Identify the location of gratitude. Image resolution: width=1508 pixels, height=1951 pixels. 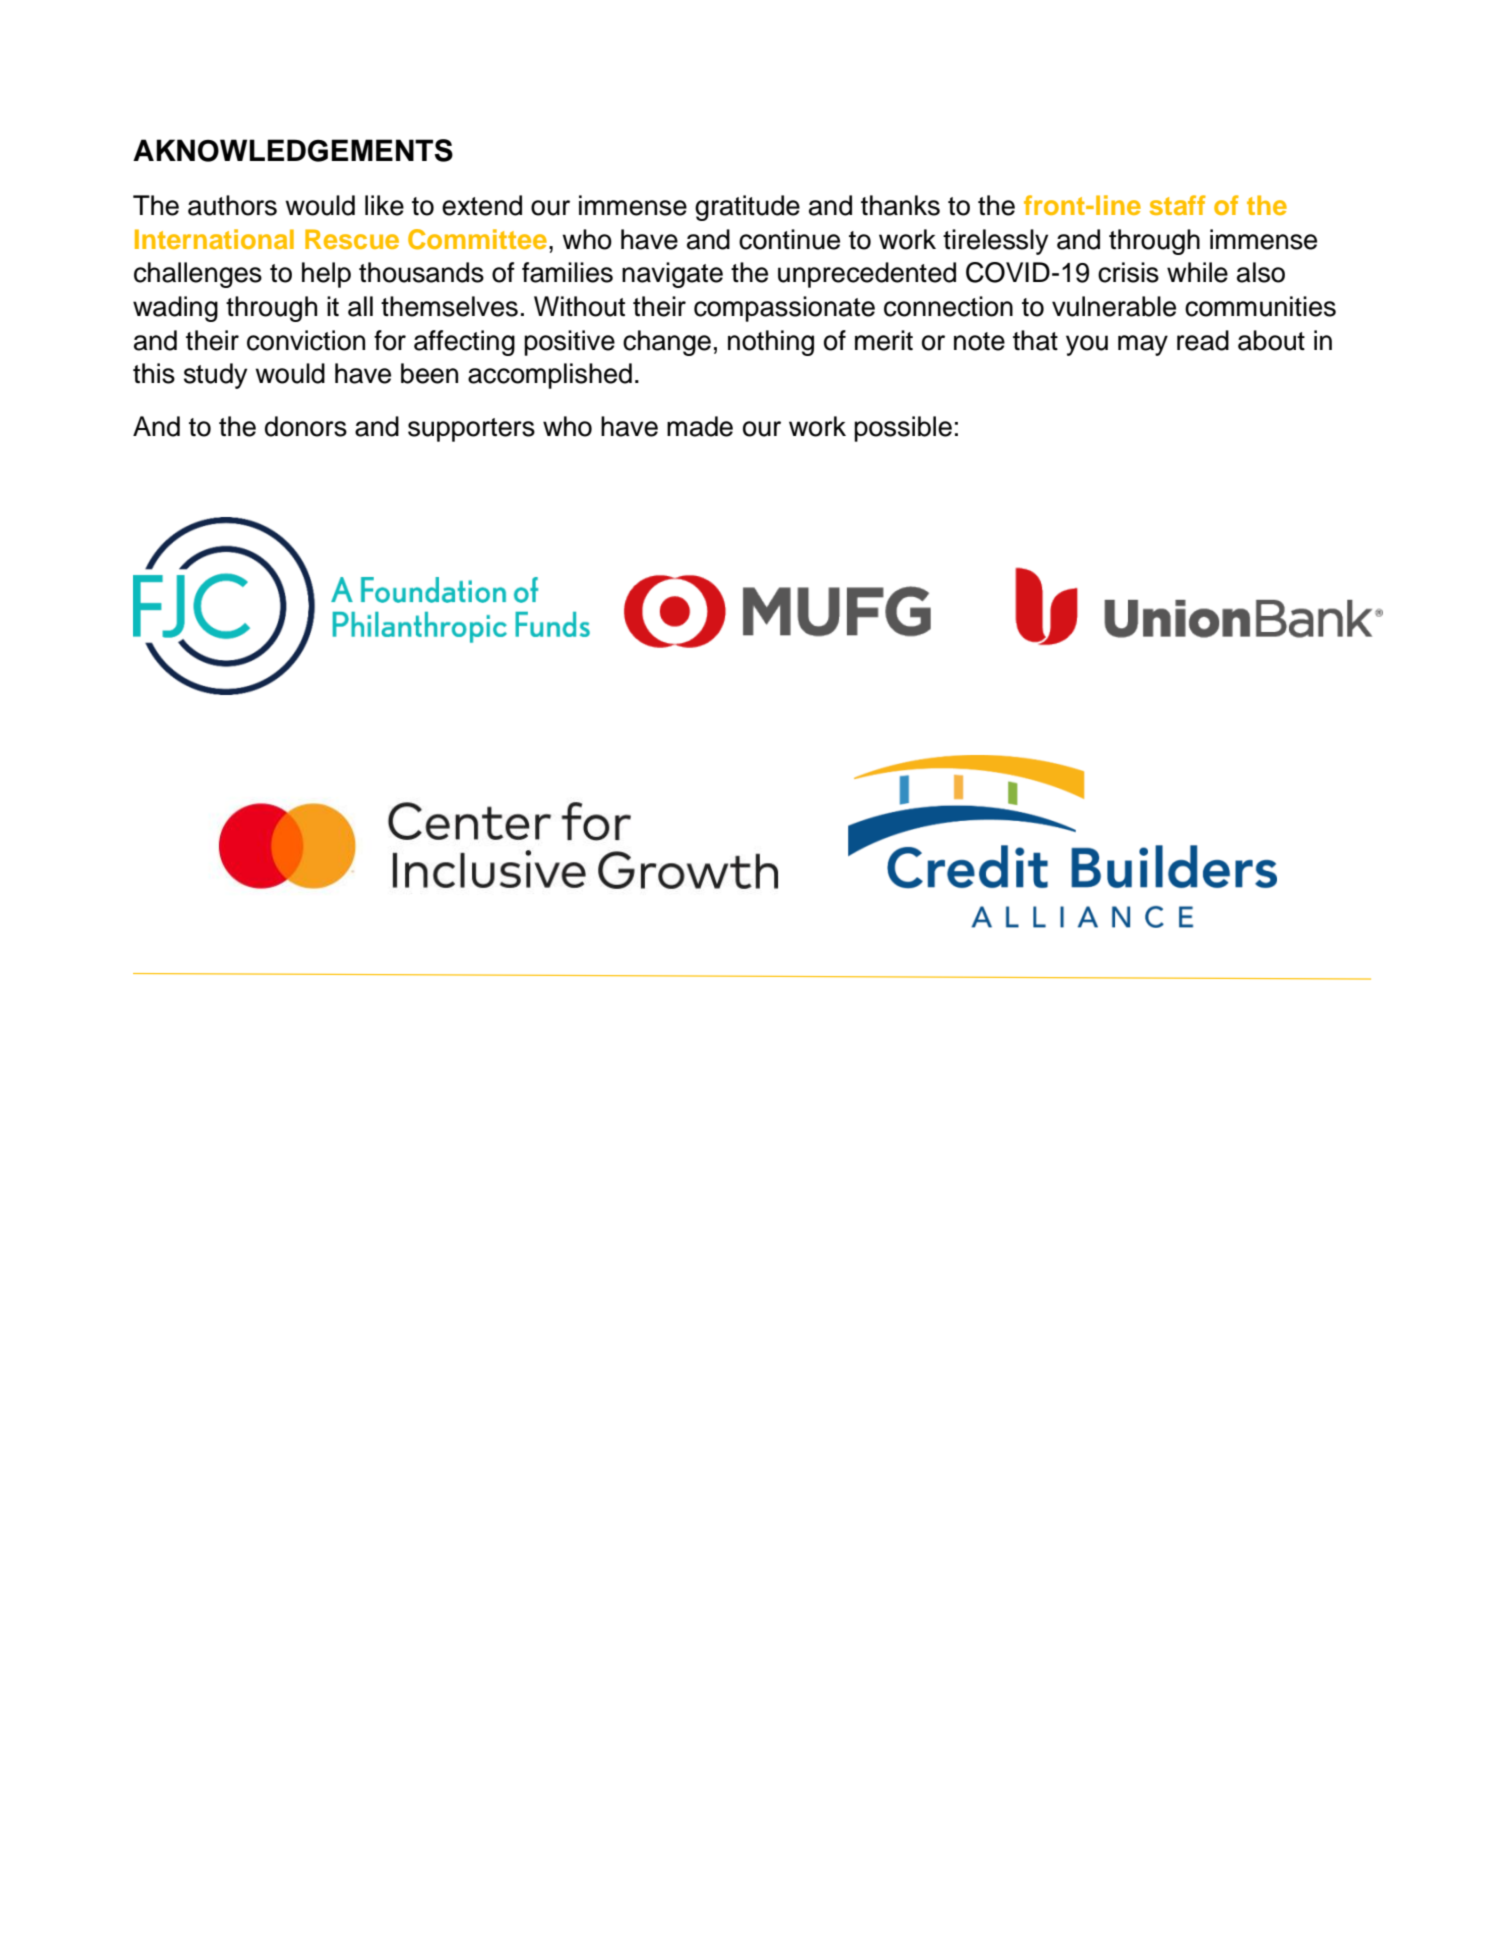
(747, 208).
